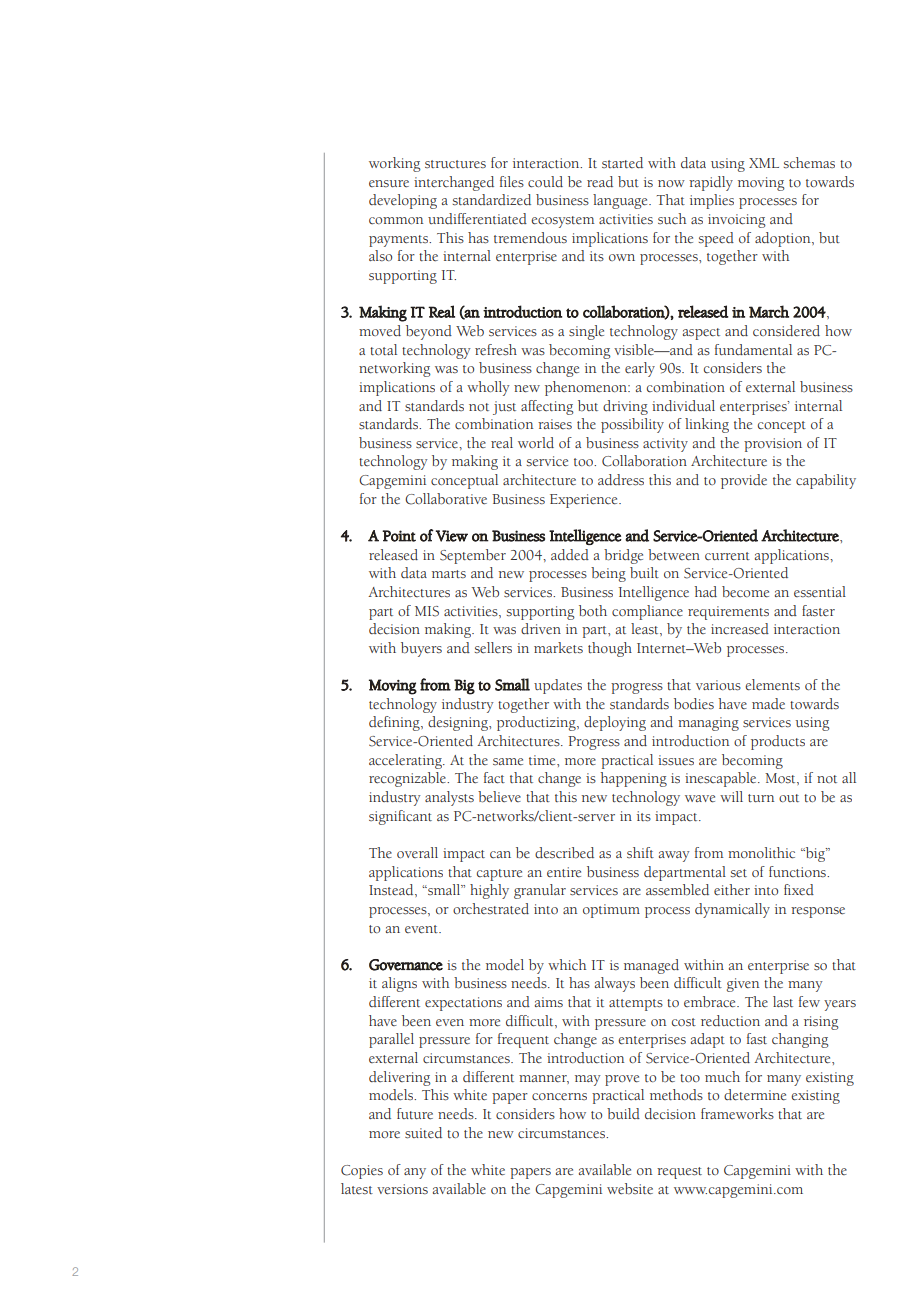 The image size is (924, 1308). Describe the element at coordinates (564, 853) in the screenshot. I see `described` at that location.
